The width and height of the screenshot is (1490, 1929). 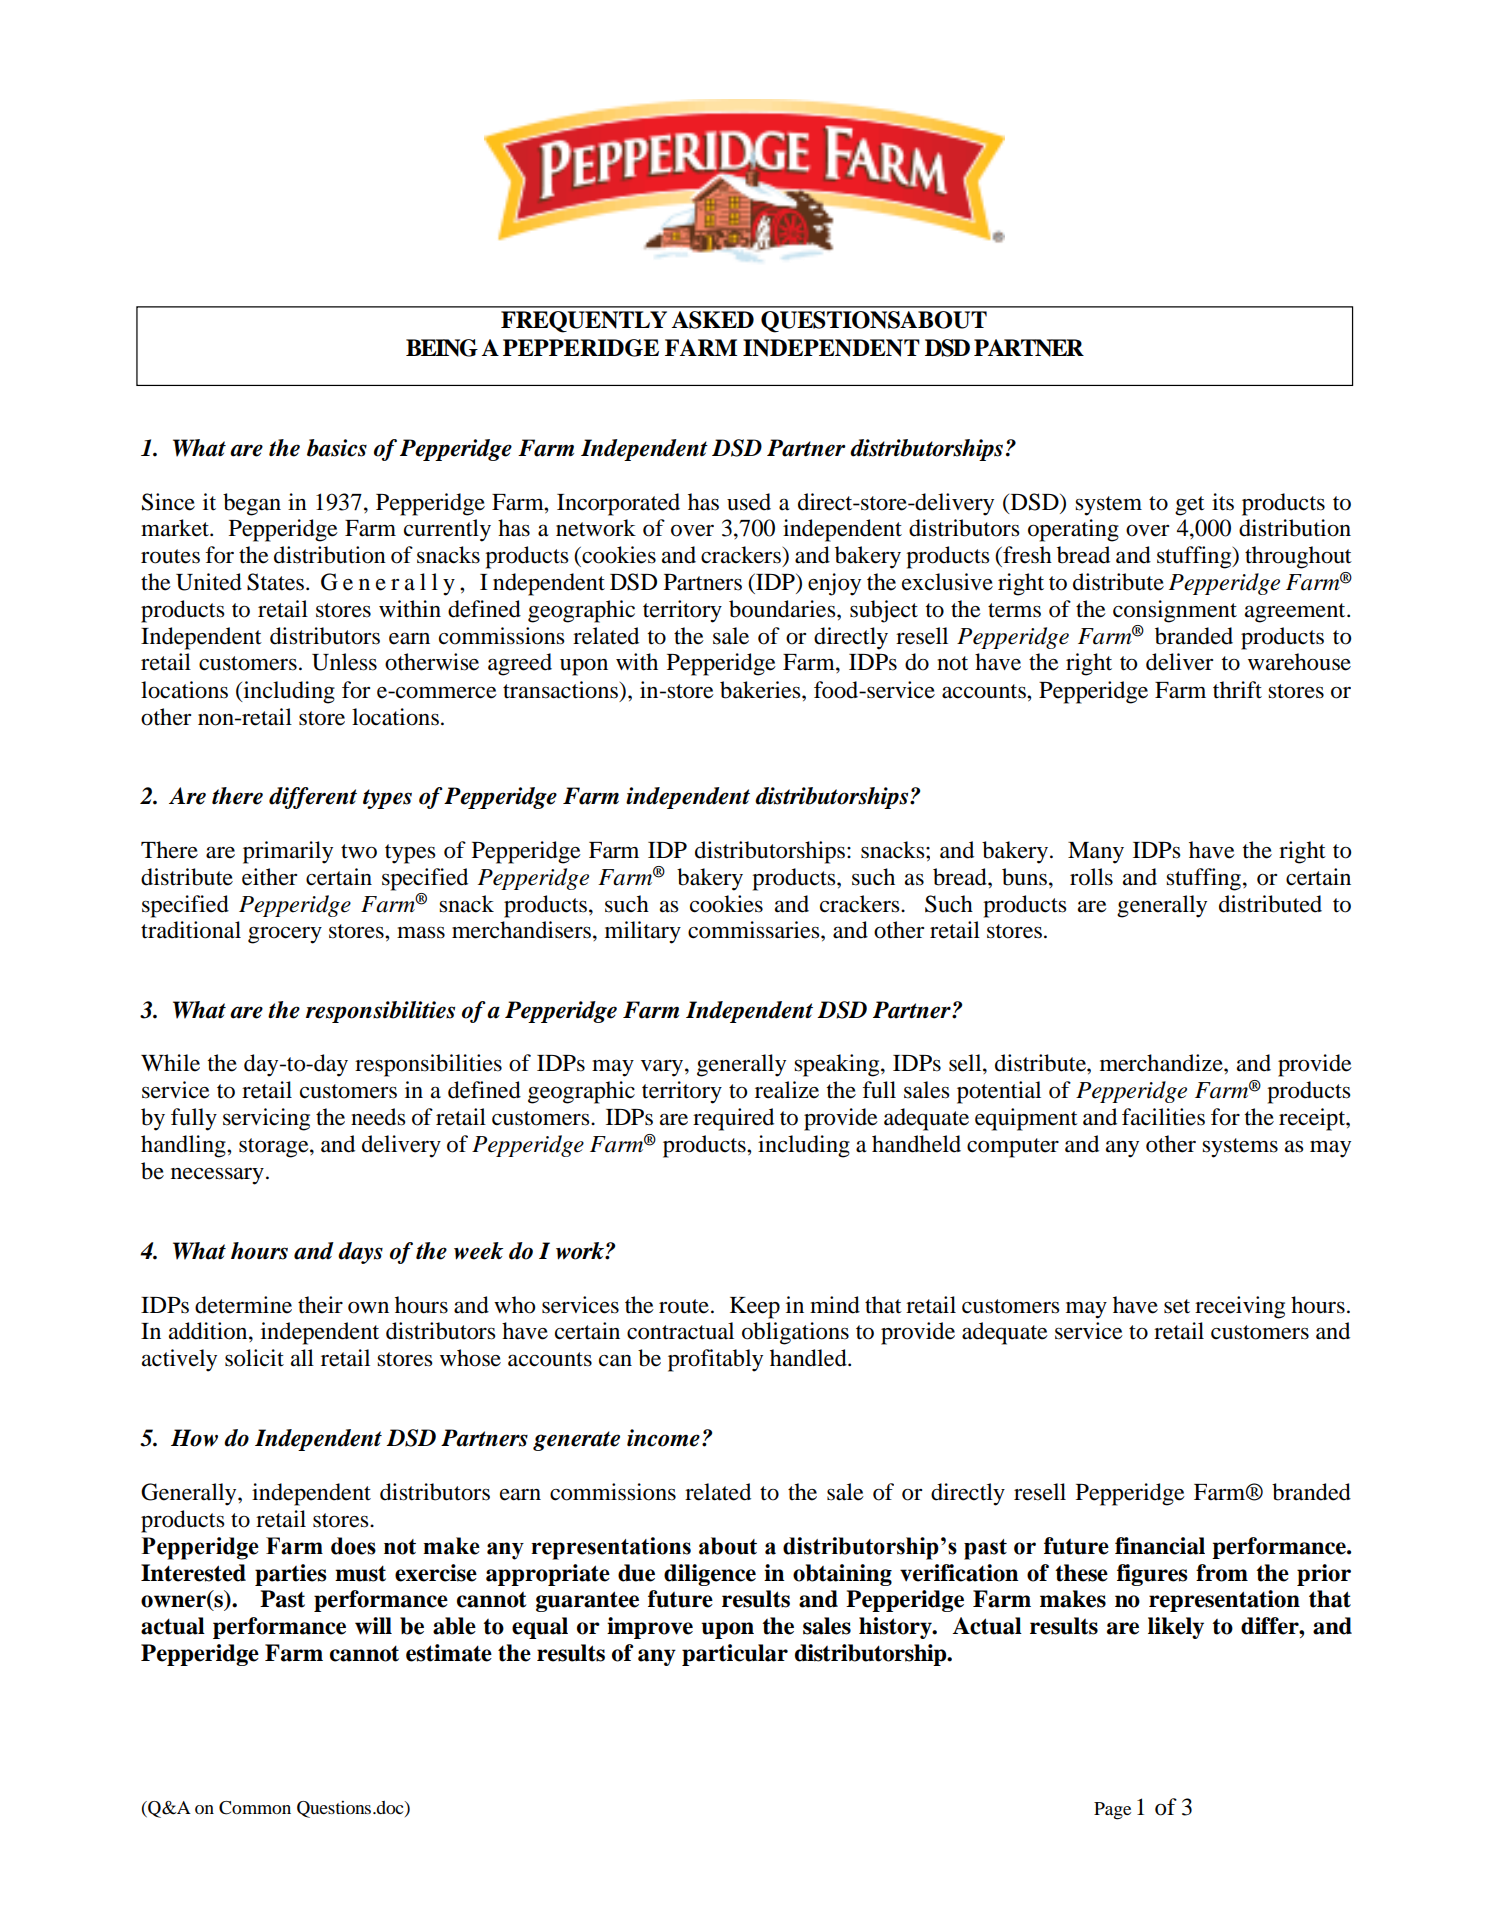 What do you see at coordinates (255, 1808) in the screenshot?
I see `Common` at bounding box center [255, 1808].
